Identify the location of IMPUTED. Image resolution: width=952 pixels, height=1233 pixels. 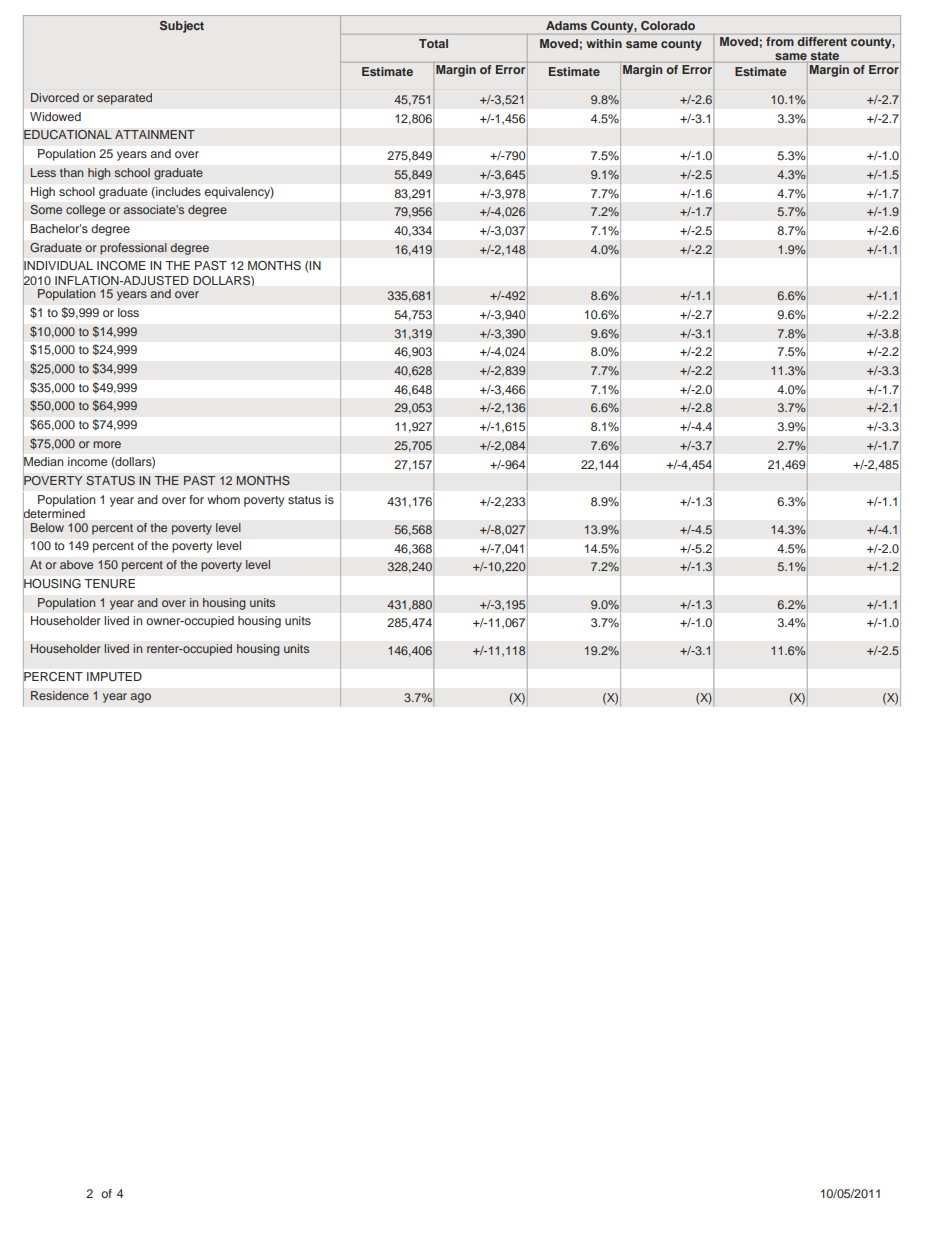
(114, 677).
